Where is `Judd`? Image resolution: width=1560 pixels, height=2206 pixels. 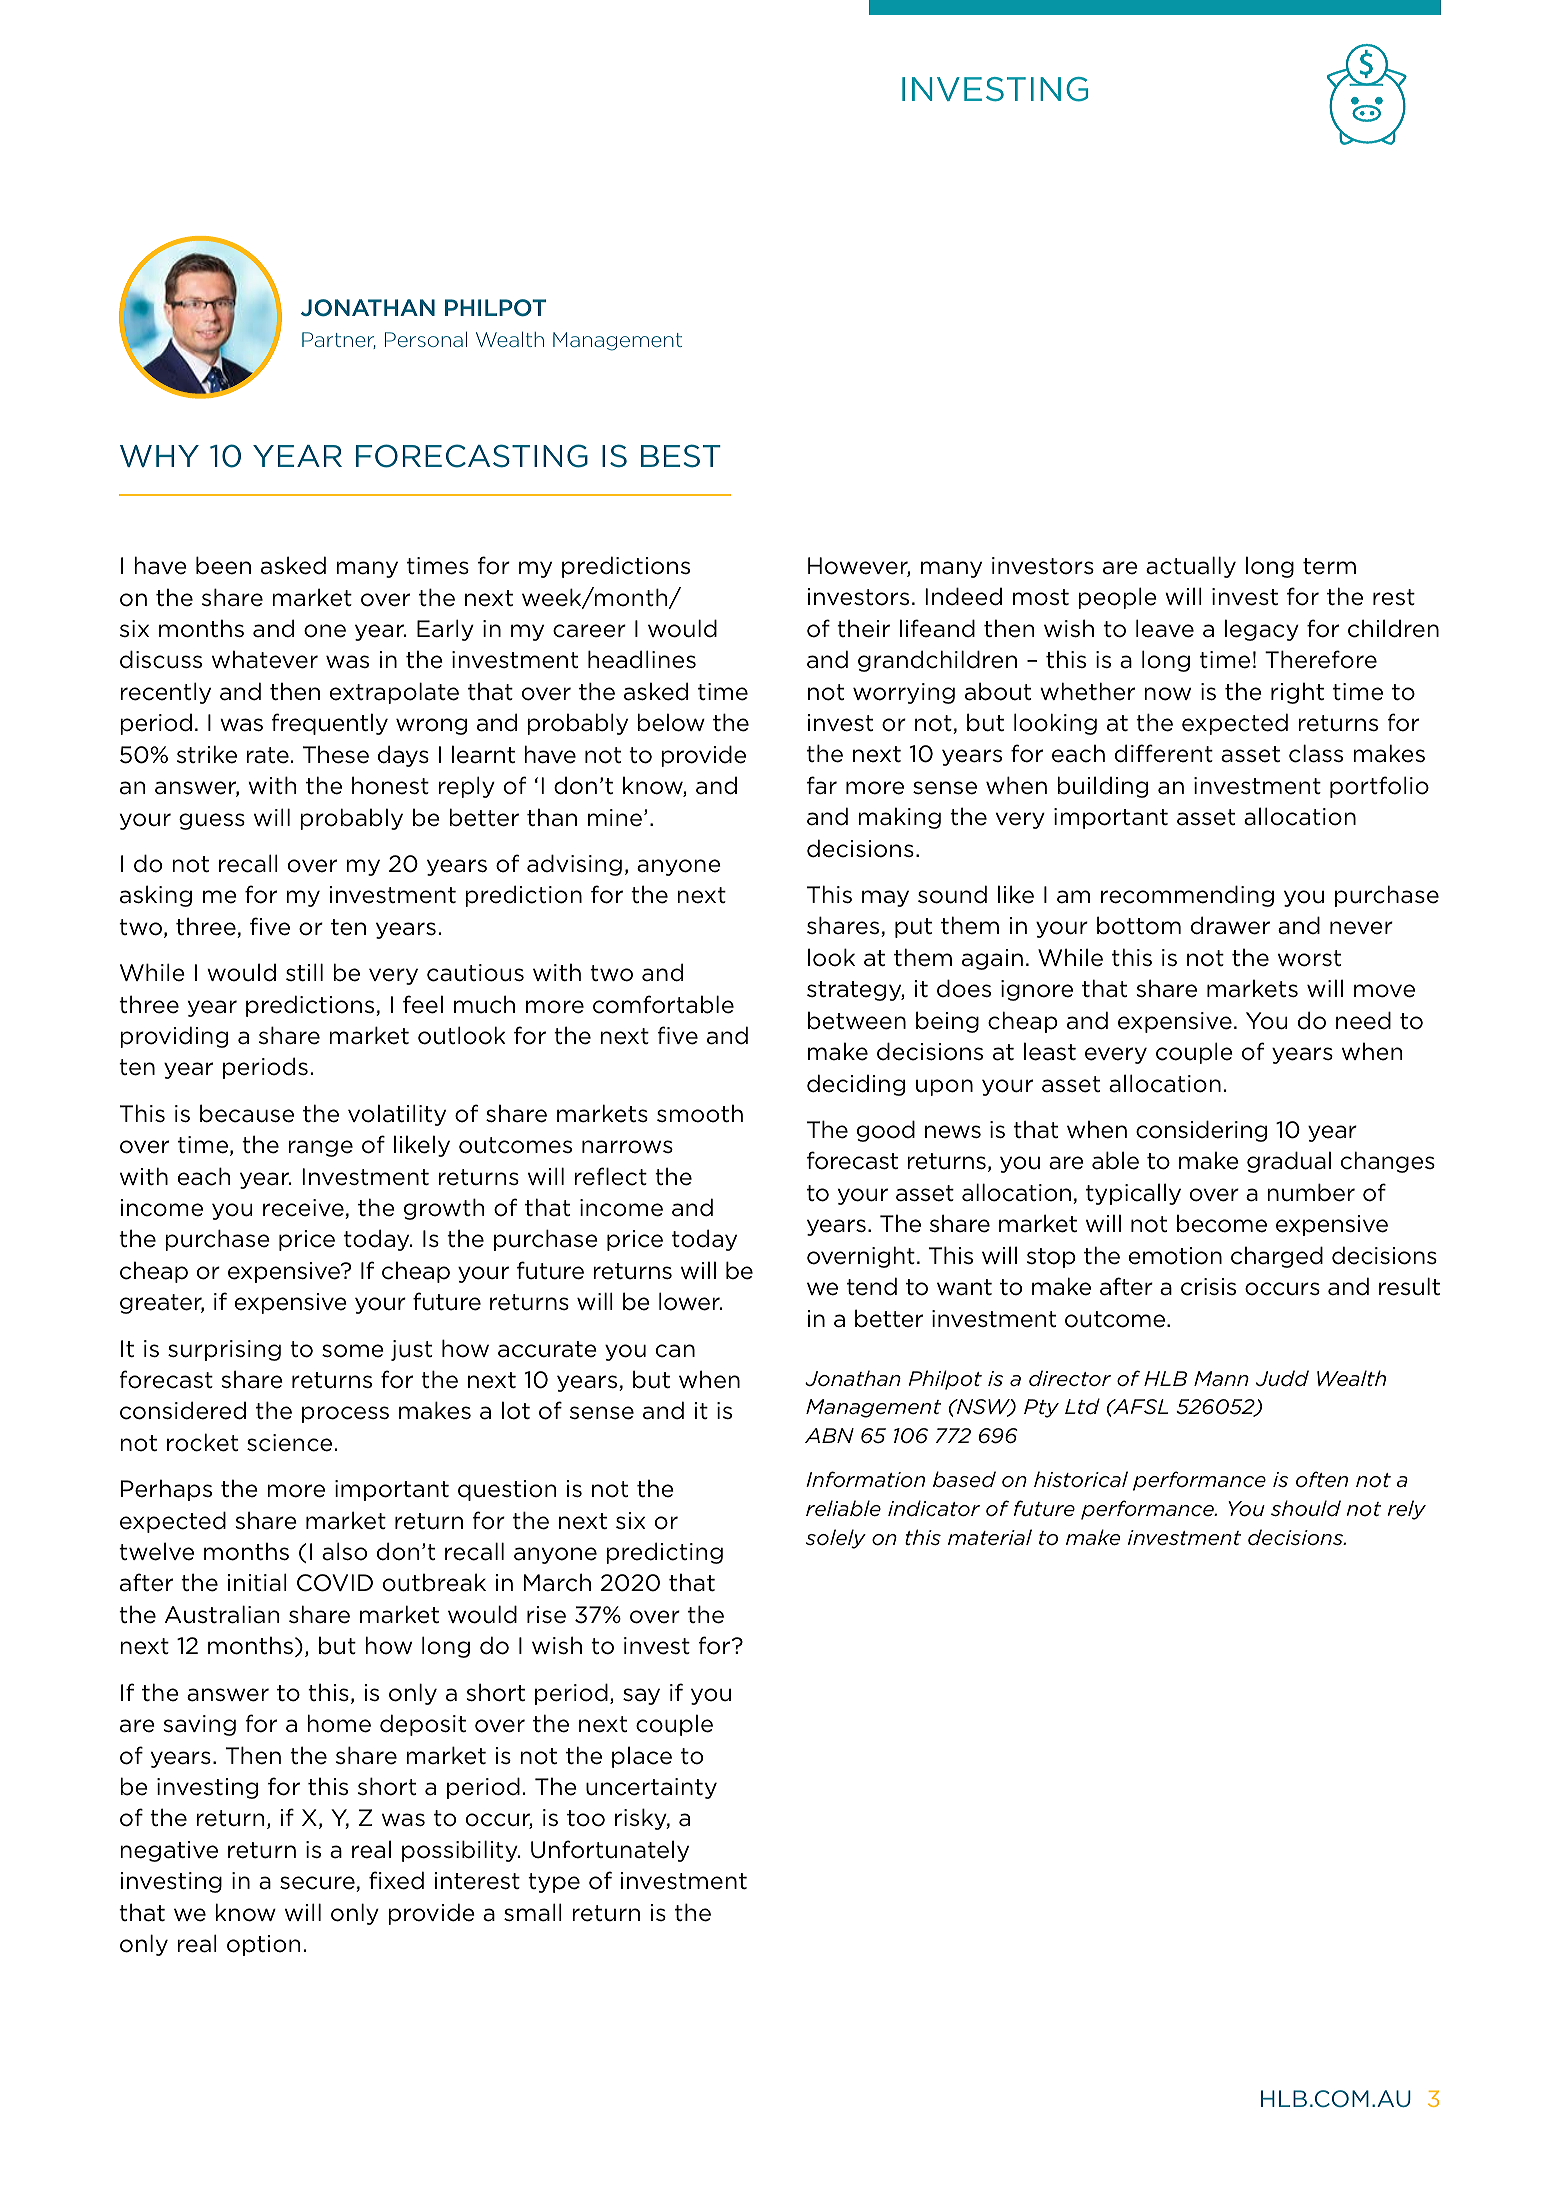 Judd is located at coordinates (1282, 1378).
